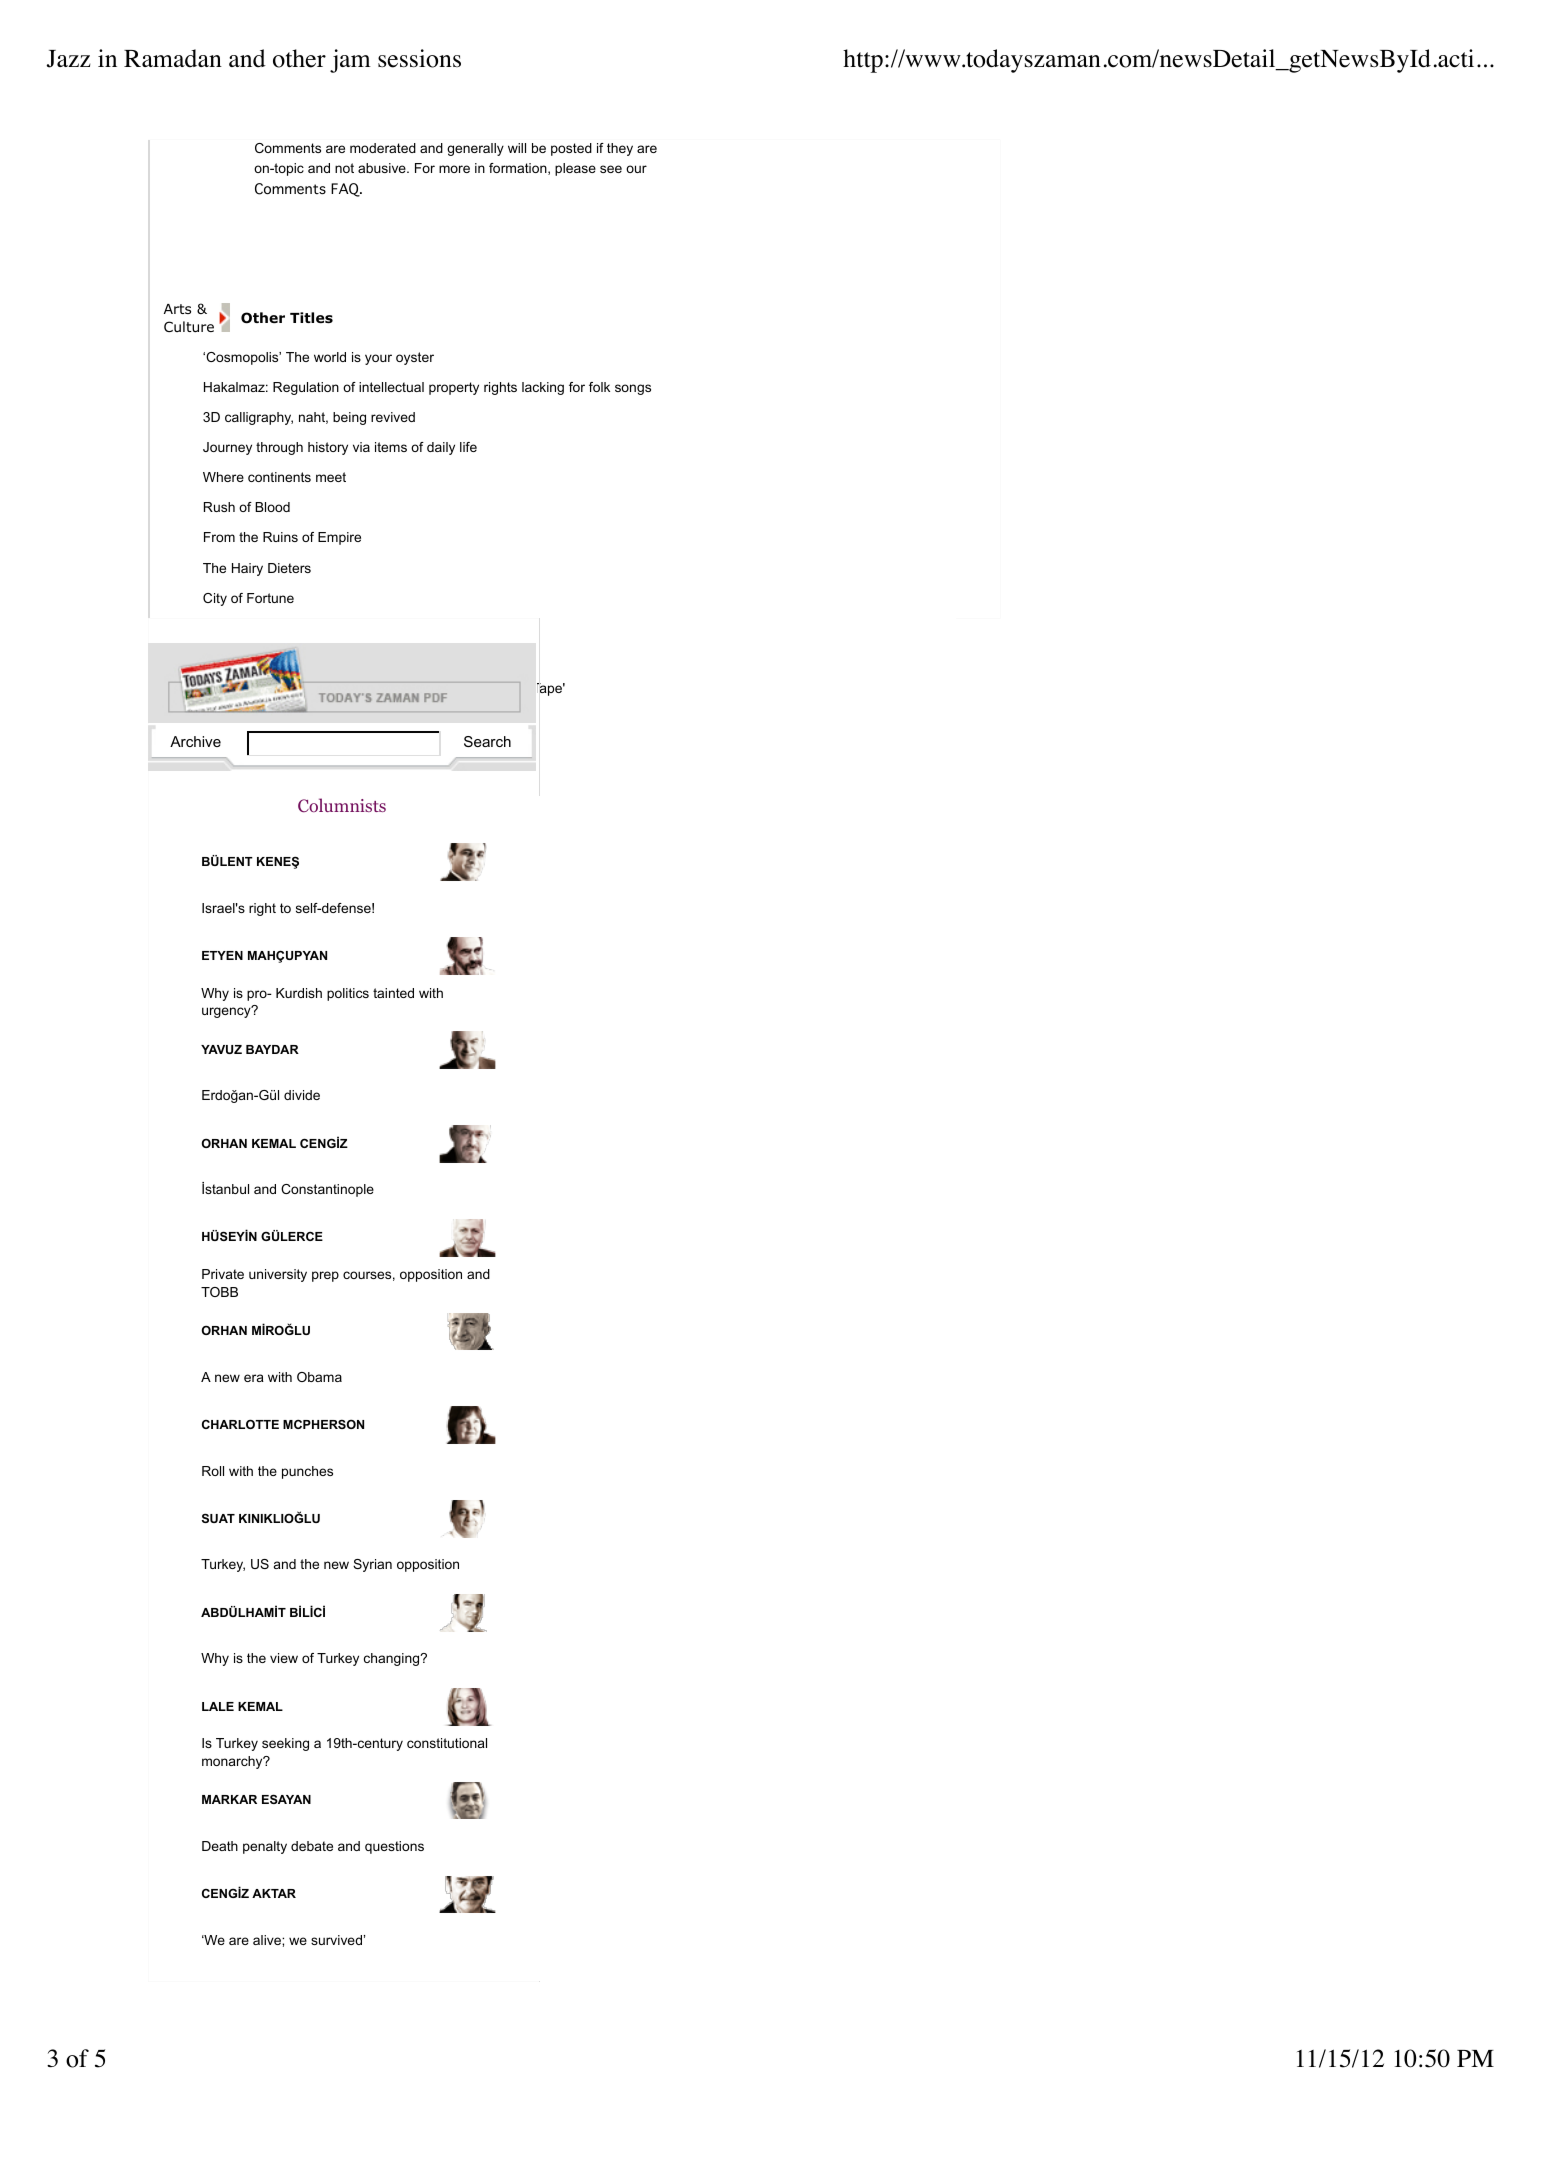 Image resolution: width=1541 pixels, height=2181 pixels. I want to click on survived, so click(336, 1940).
